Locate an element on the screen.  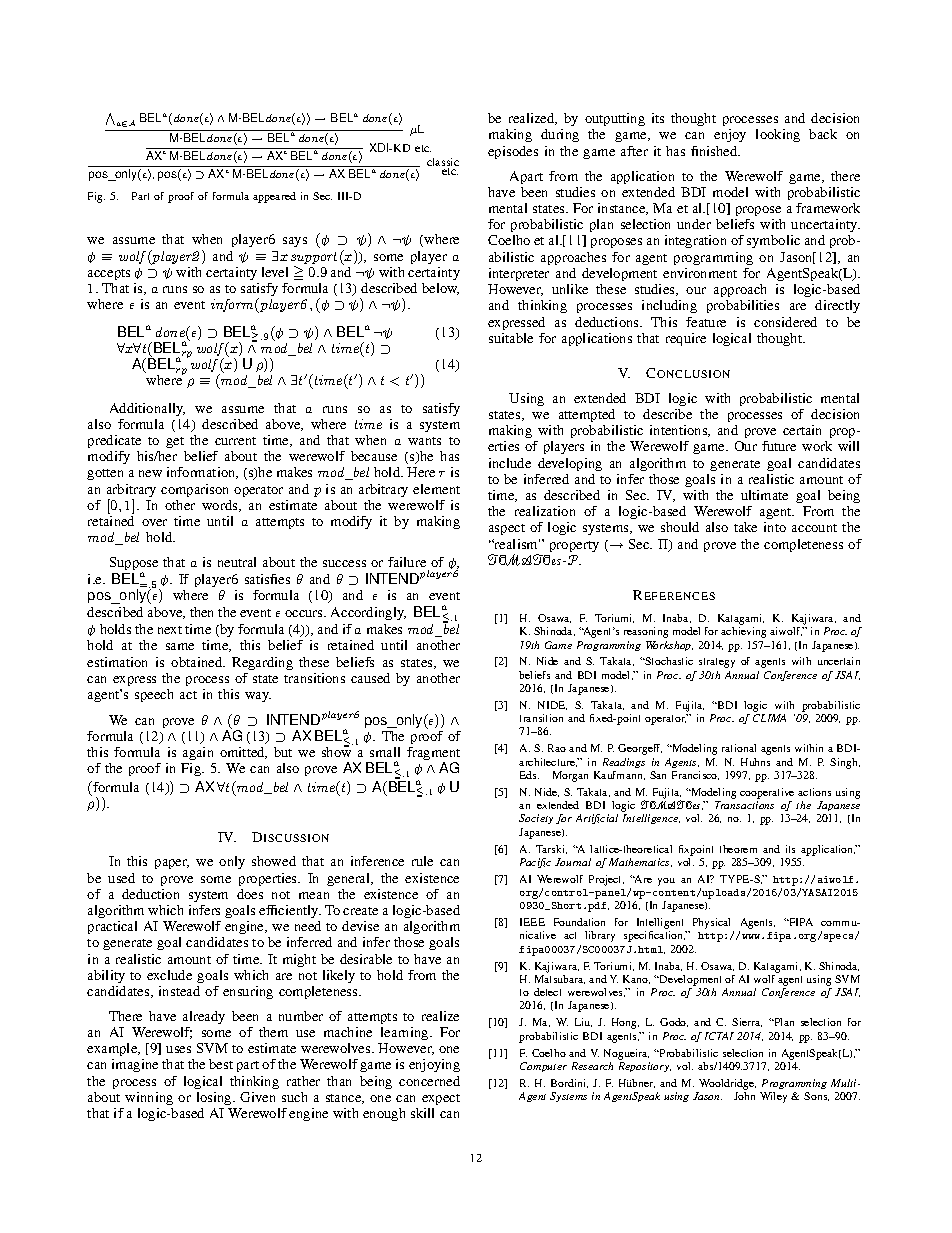
then is located at coordinates (201, 612).
